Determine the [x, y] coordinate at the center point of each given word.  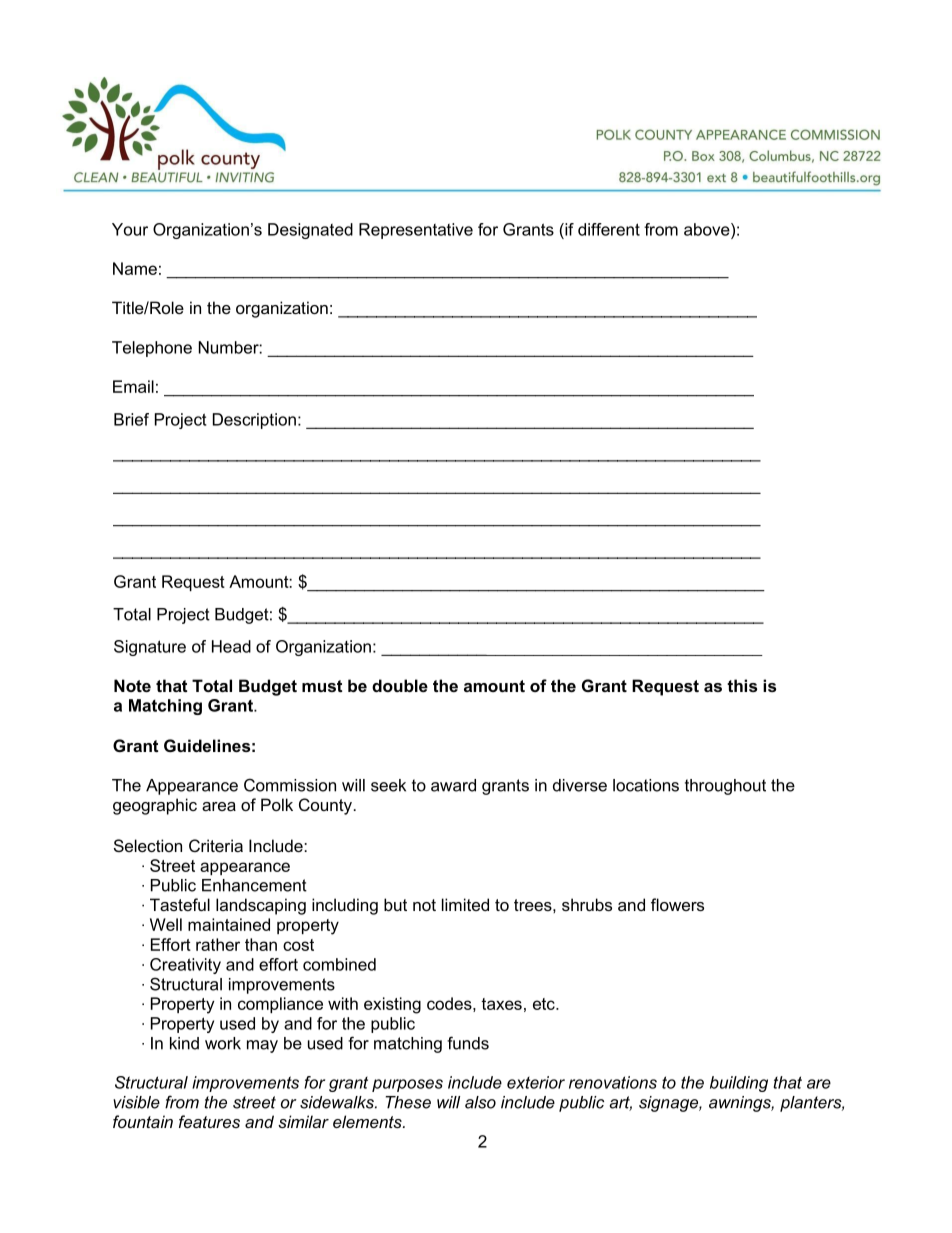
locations [646, 785]
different [609, 229]
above [708, 229]
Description [254, 421]
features [209, 1121]
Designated [310, 231]
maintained [229, 924]
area [219, 806]
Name [135, 268]
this [742, 685]
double [400, 685]
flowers [677, 904]
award [453, 785]
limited [465, 904]
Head [231, 646]
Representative [416, 231]
